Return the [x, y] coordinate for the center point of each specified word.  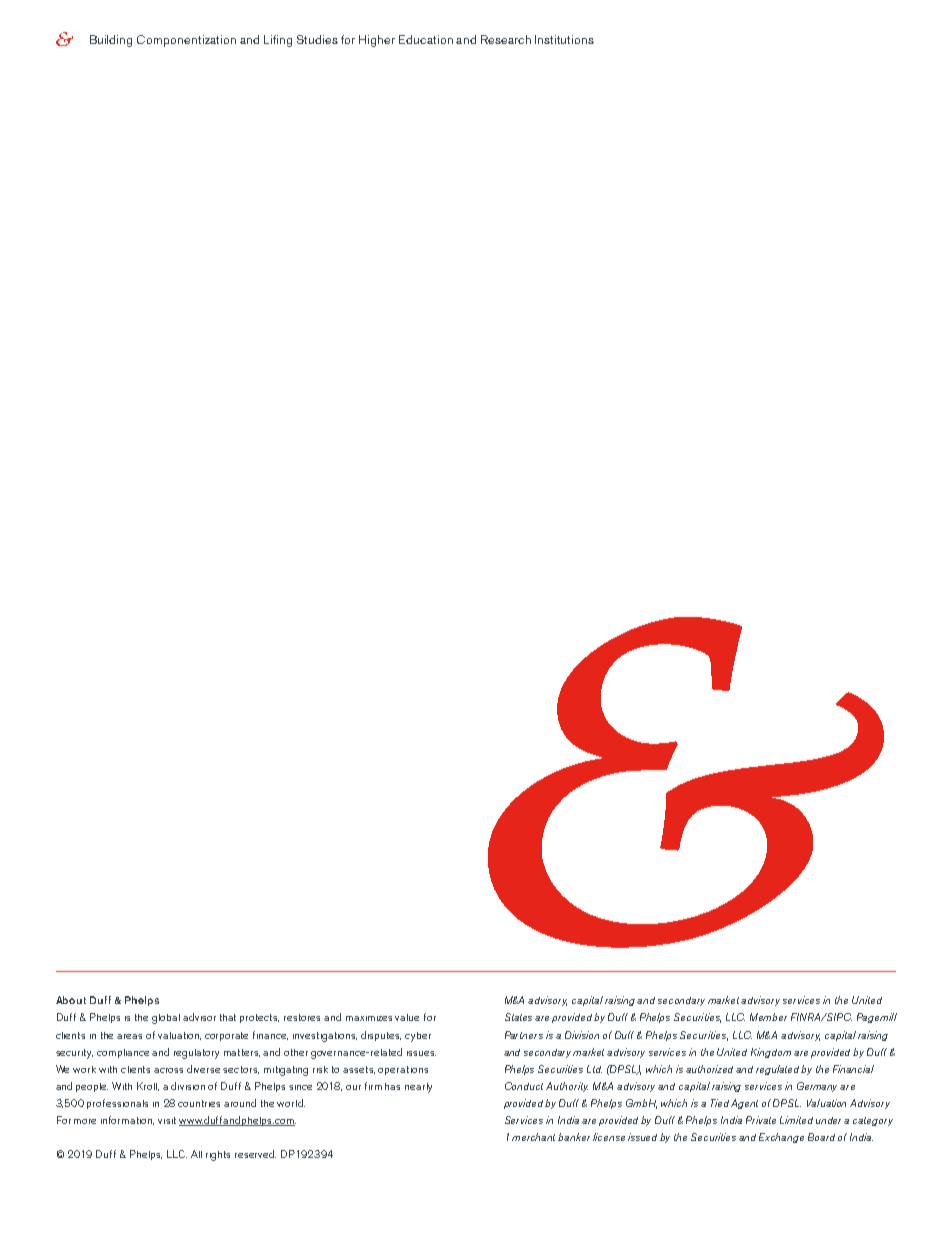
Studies [317, 39]
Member [768, 1017]
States [518, 1017]
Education [426, 39]
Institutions [564, 39]
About [71, 1000]
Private [761, 1120]
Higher [377, 41]
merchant [535, 1137]
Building [111, 41]
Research [506, 39]
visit [167, 1120]
